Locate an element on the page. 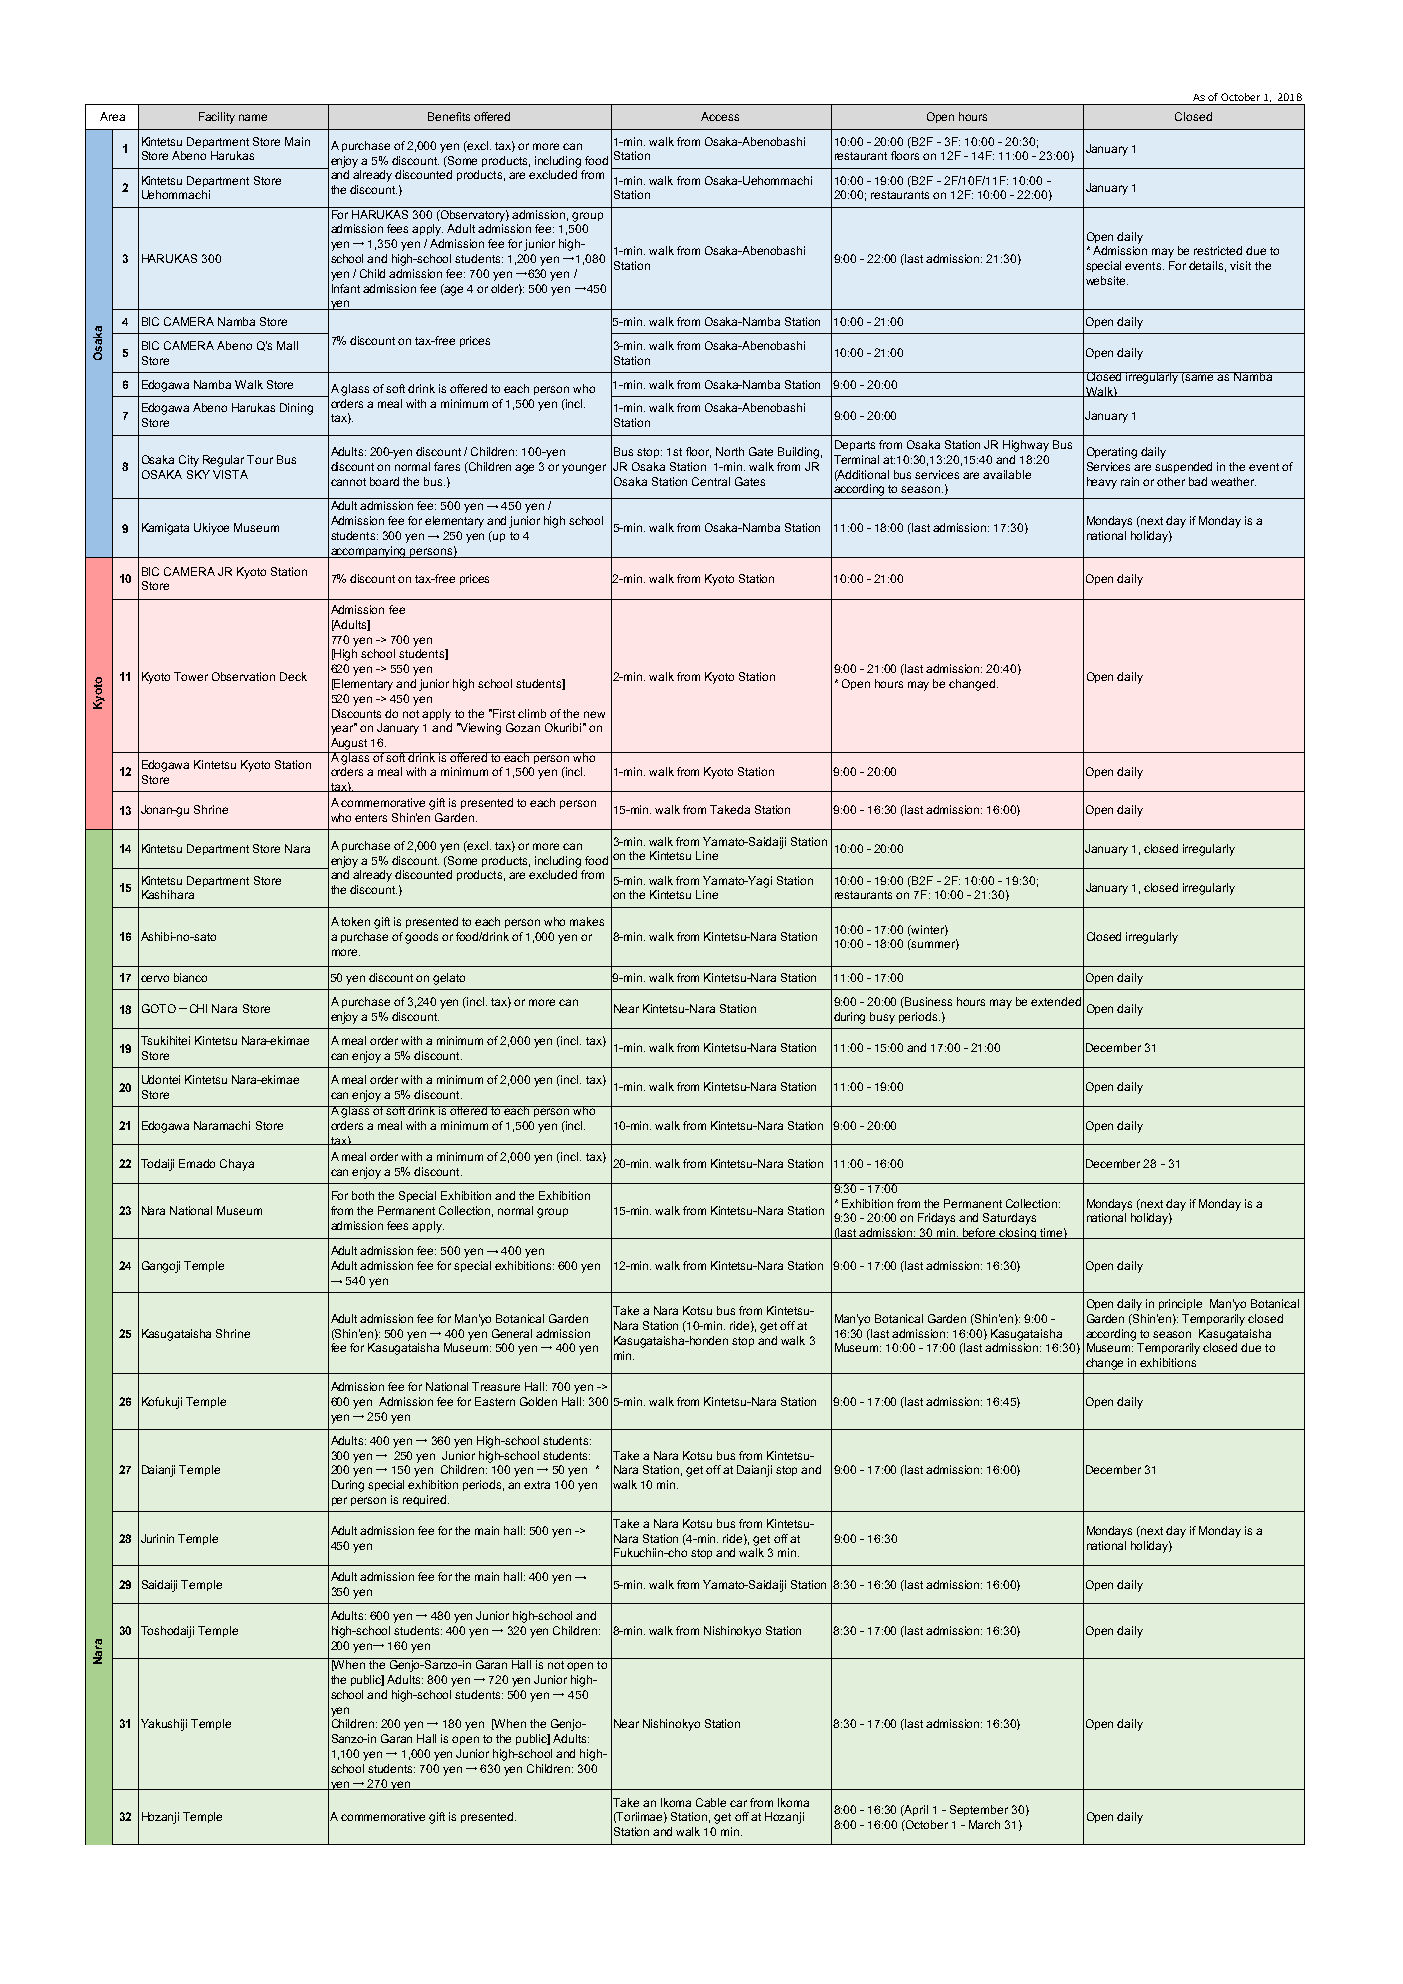 The image size is (1403, 1984). closing is located at coordinates (1018, 1233).
